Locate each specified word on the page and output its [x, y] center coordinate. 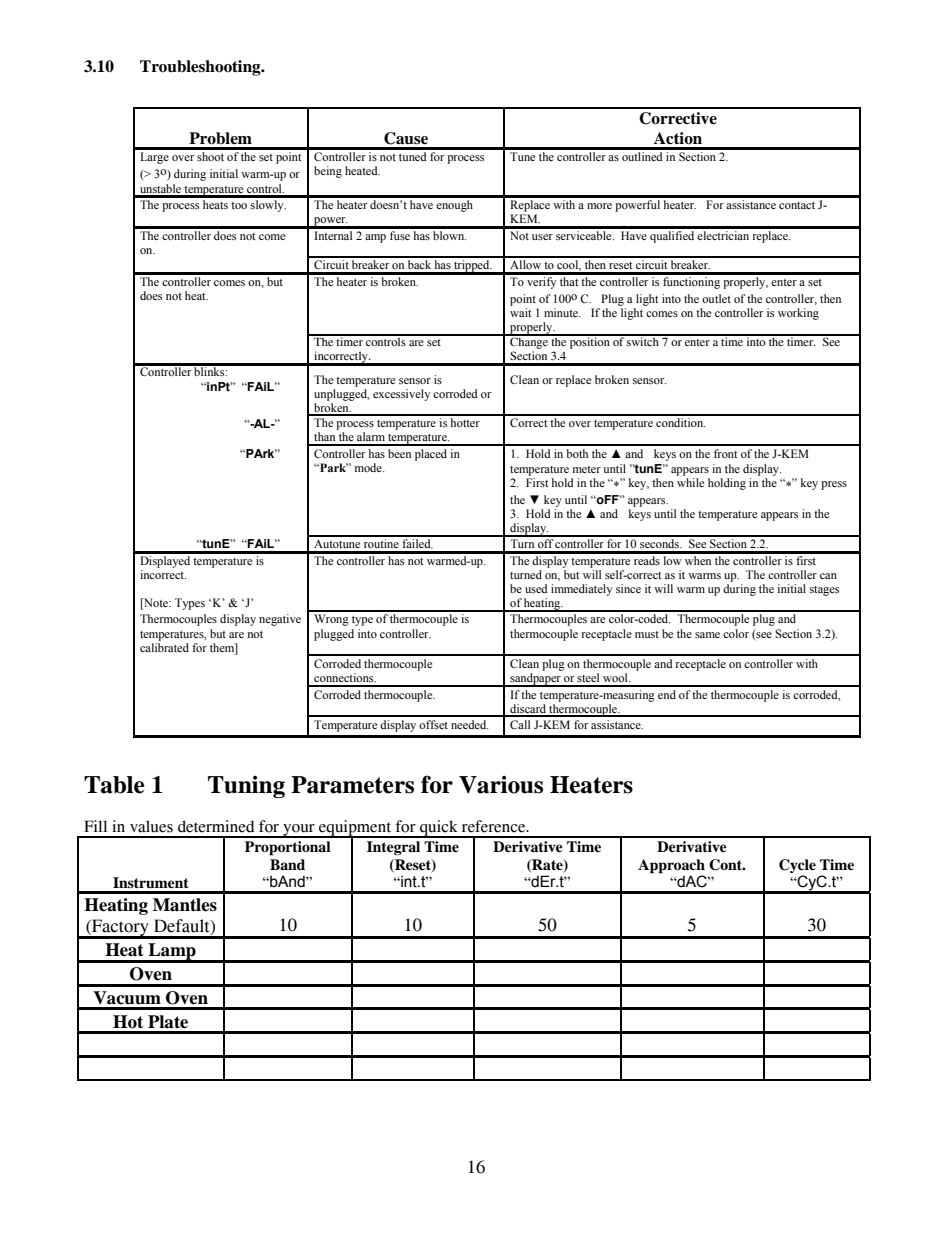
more [599, 206]
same [707, 635]
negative [280, 620]
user [542, 237]
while [690, 482]
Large [154, 158]
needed [469, 724]
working [798, 314]
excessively [401, 395]
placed [431, 455]
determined [216, 826]
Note [156, 604]
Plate [168, 1022]
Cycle [797, 867]
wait [521, 312]
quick [439, 829]
